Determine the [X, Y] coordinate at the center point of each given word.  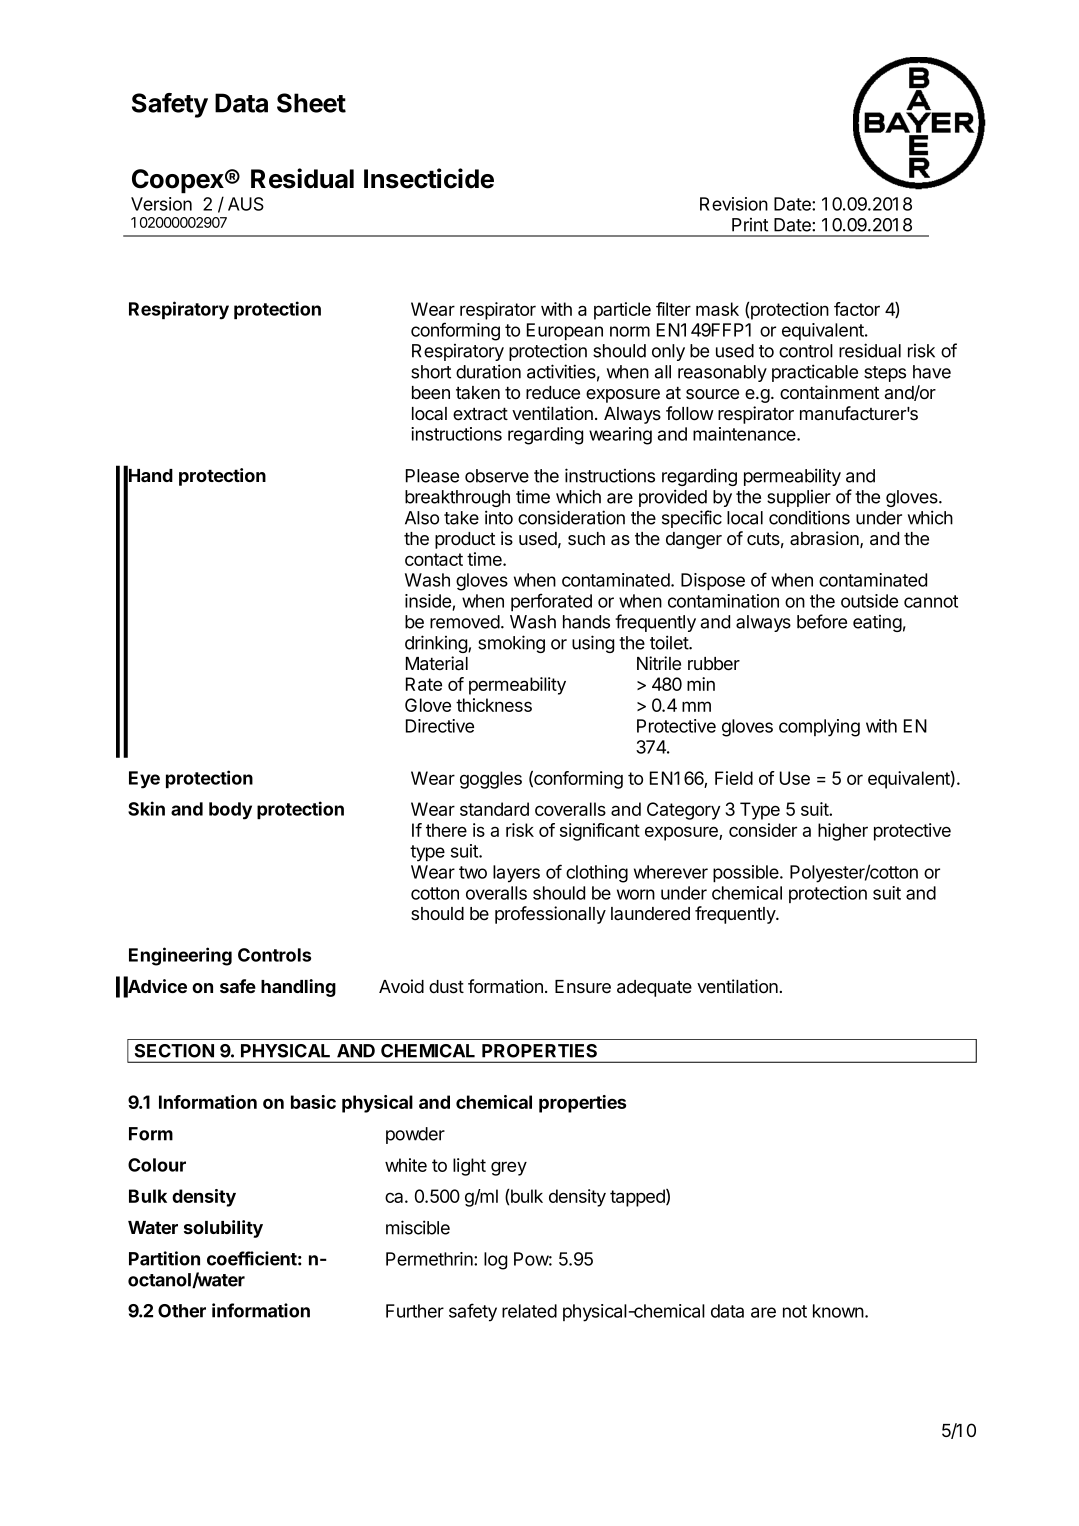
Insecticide [429, 178]
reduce [553, 392]
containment [829, 392]
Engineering [180, 956]
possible [747, 873]
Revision [734, 204]
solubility [223, 1229]
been [431, 393]
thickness [494, 705]
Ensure [583, 987]
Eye [144, 780]
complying [819, 728]
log [495, 1261]
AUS [246, 204]
